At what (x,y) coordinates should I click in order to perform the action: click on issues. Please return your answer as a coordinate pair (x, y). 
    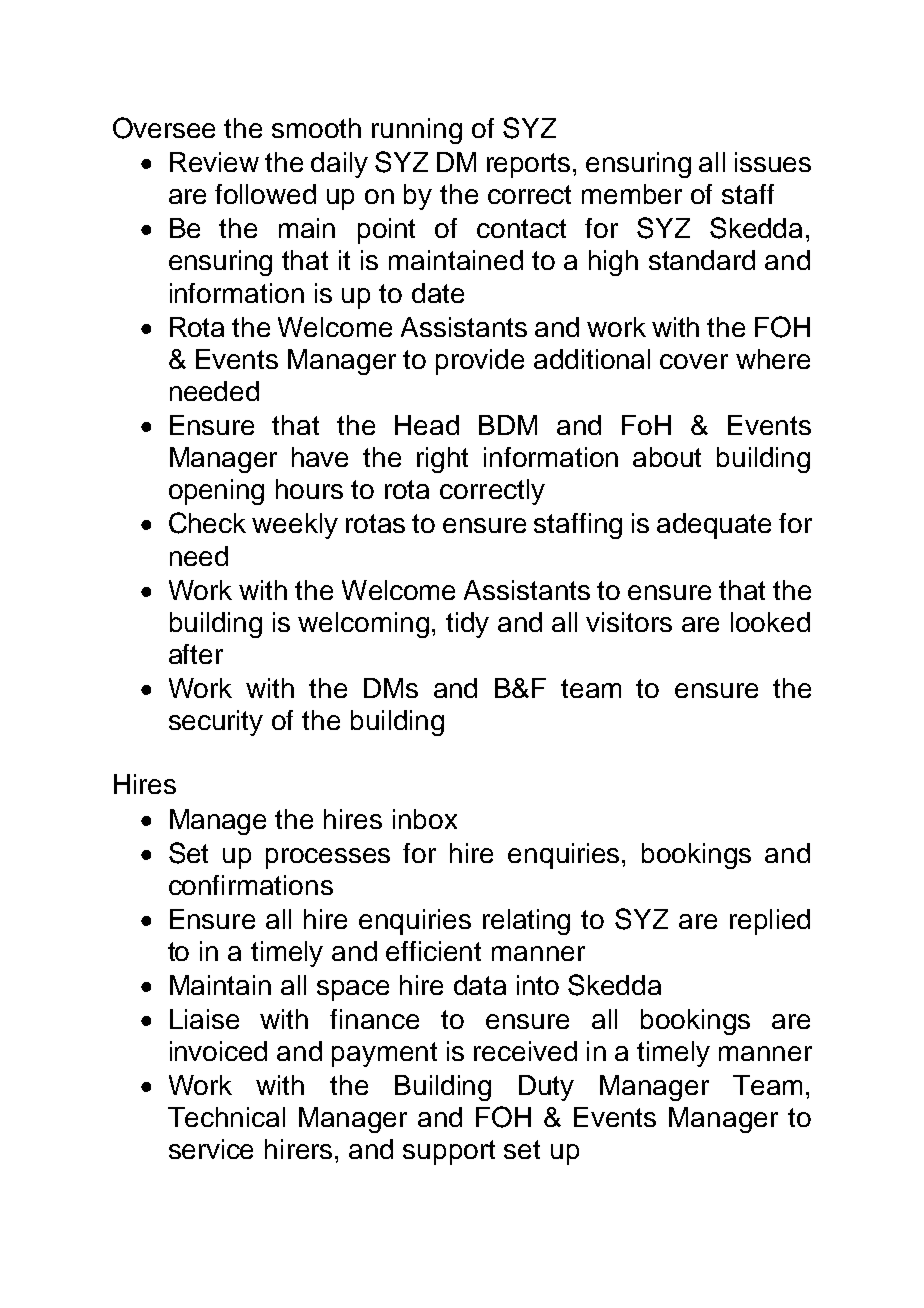
    Looking at the image, I should click on (773, 162).
